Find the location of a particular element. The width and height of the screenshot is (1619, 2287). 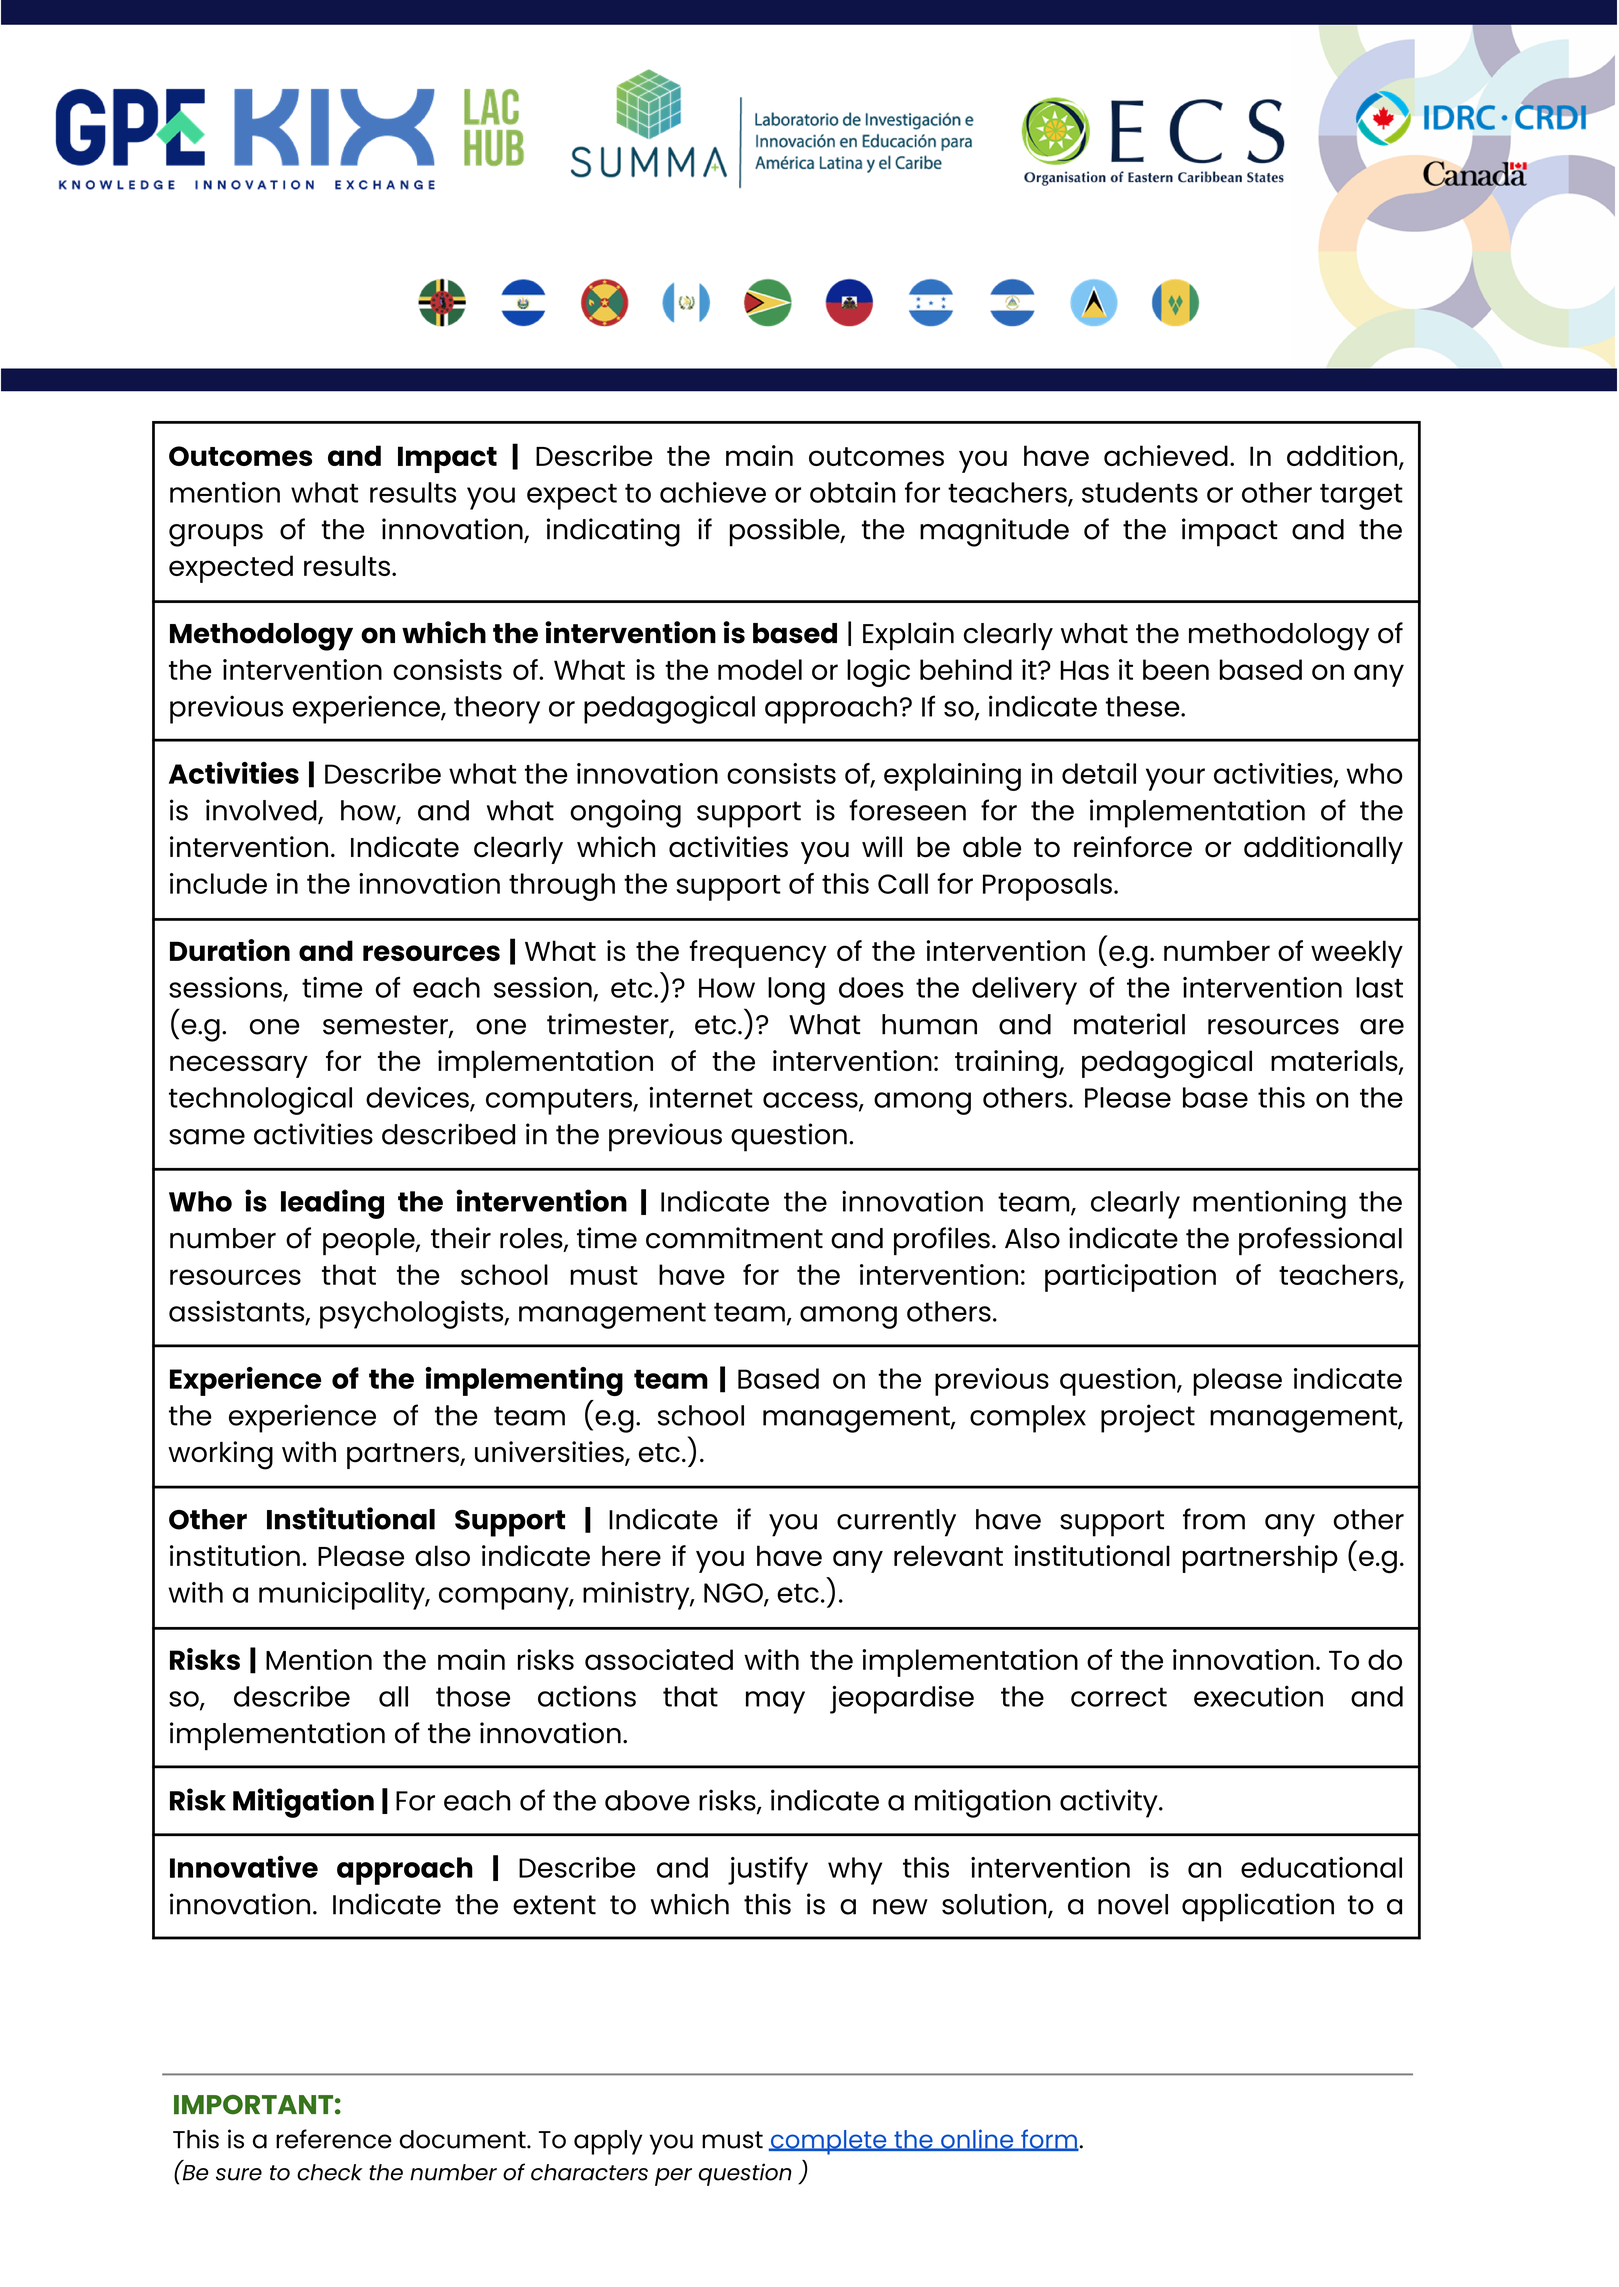

students is located at coordinates (1140, 492).
